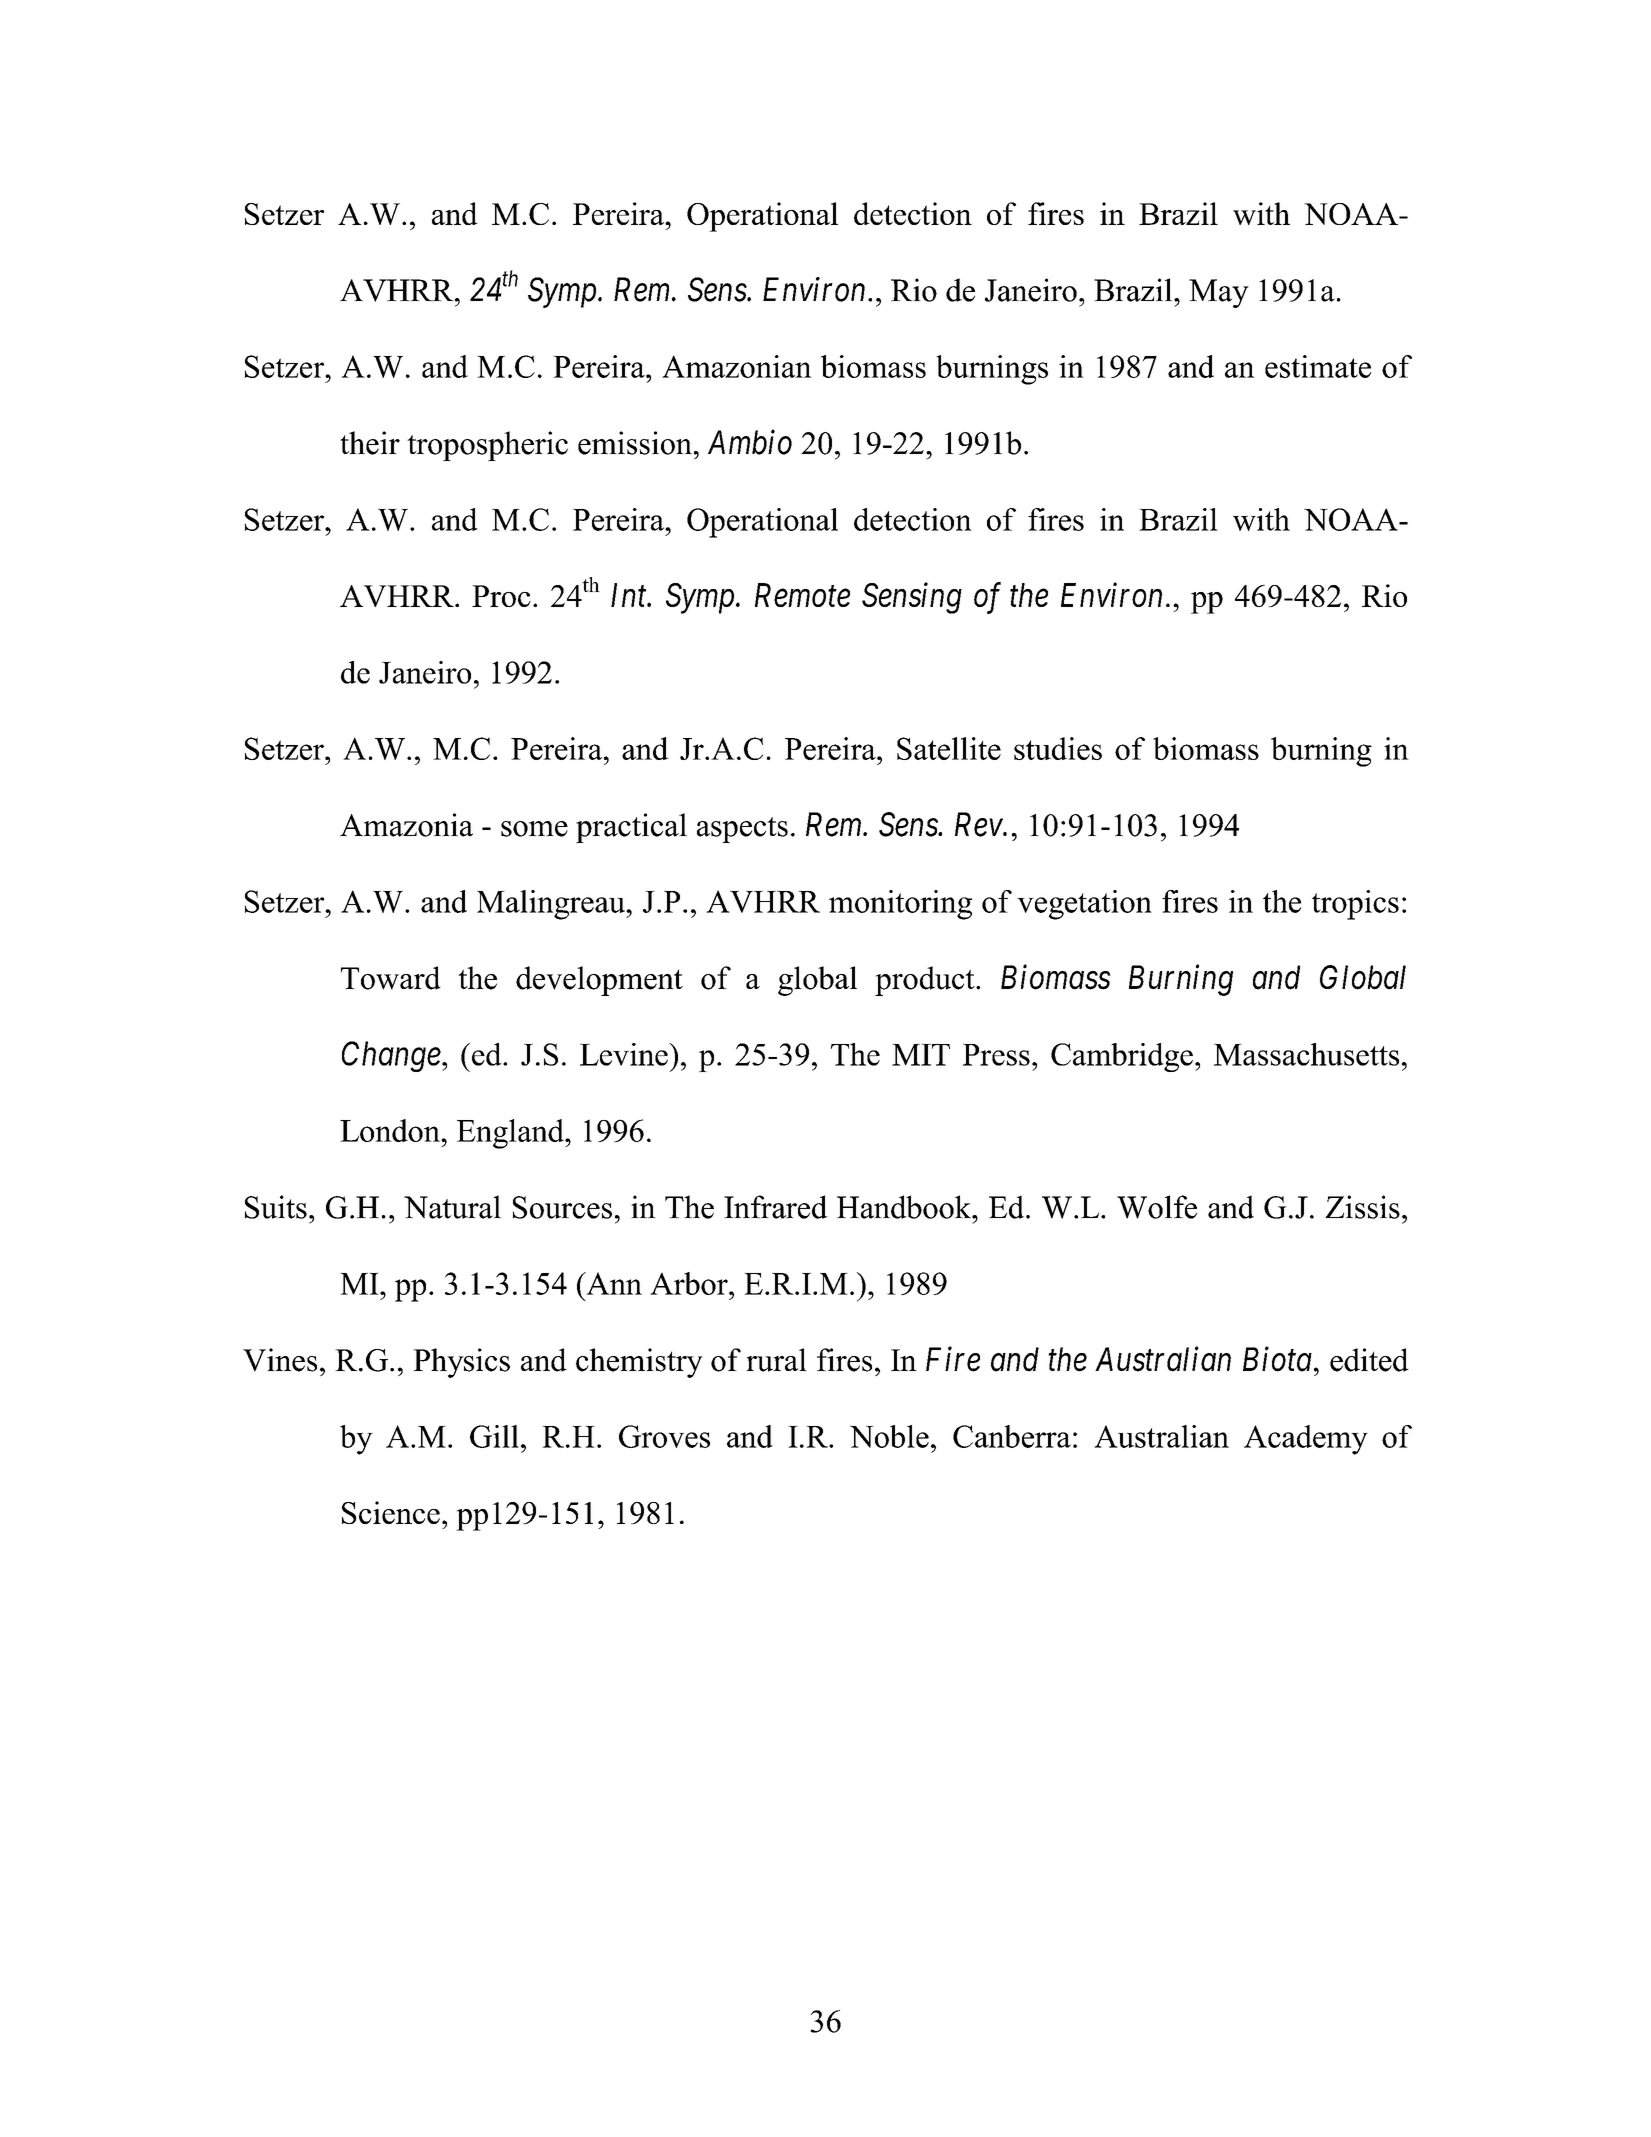 The width and height of the document is (1651, 2137). What do you see at coordinates (370, 443) in the document?
I see `their` at bounding box center [370, 443].
